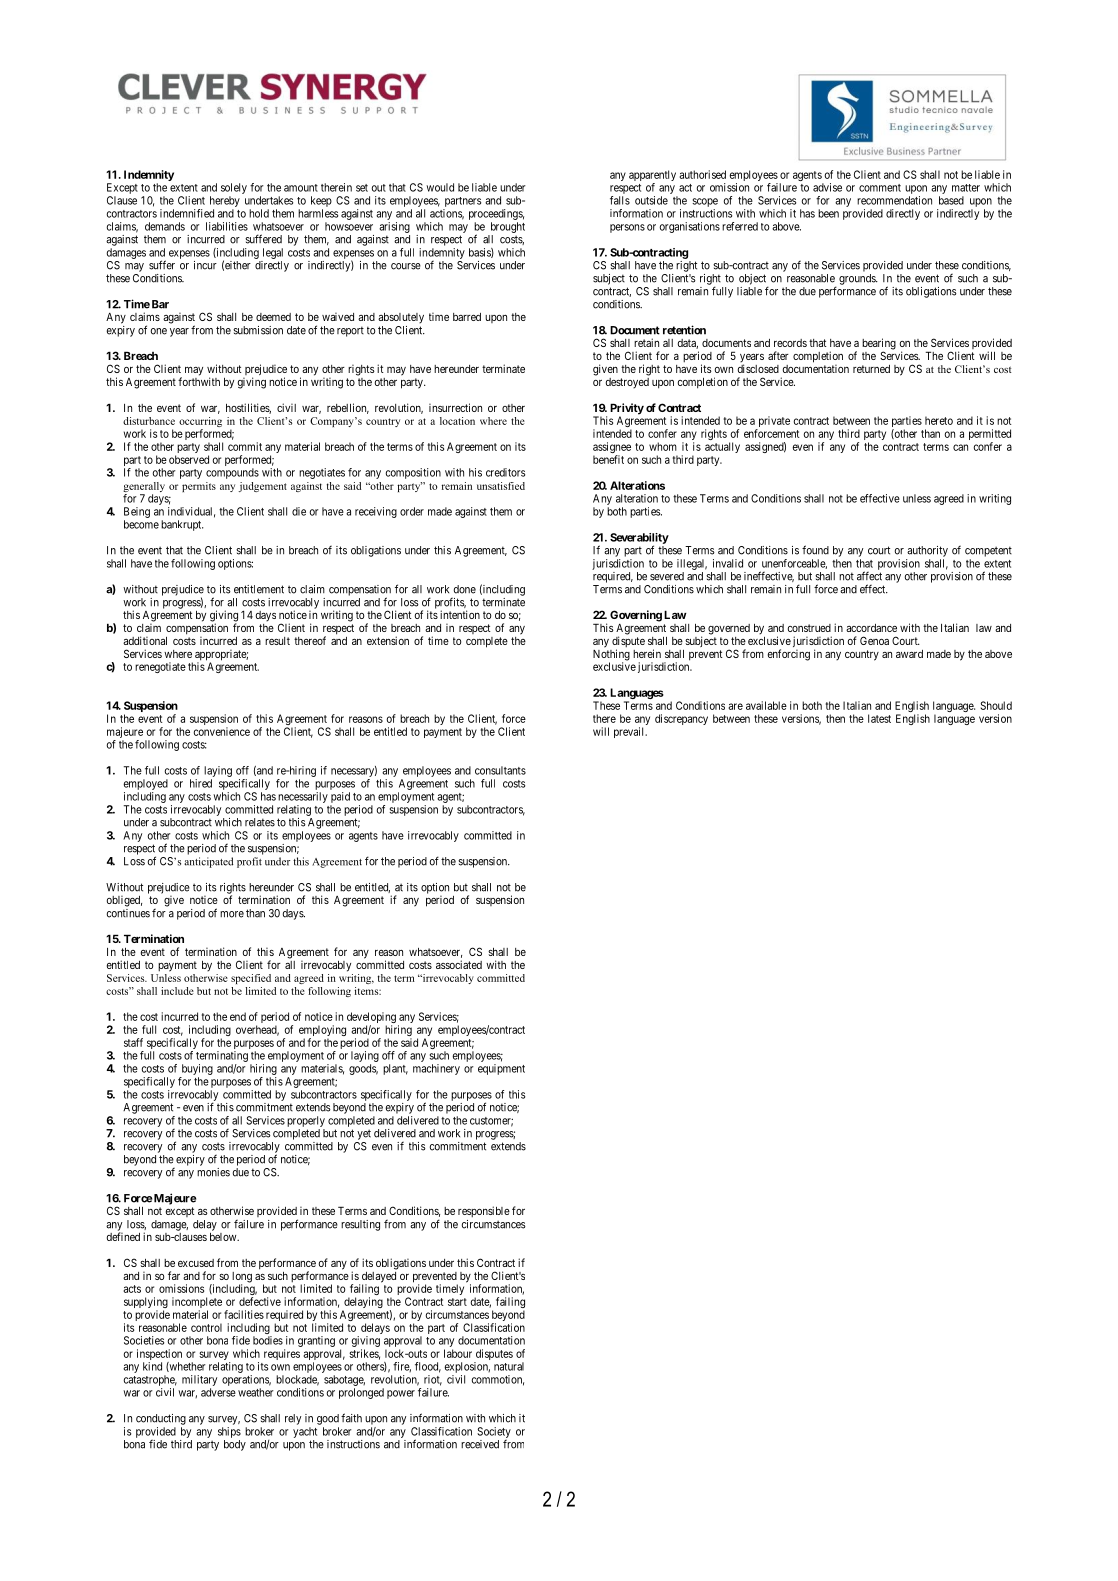  Describe the element at coordinates (218, 1392) in the page. I see `adverse` at that location.
